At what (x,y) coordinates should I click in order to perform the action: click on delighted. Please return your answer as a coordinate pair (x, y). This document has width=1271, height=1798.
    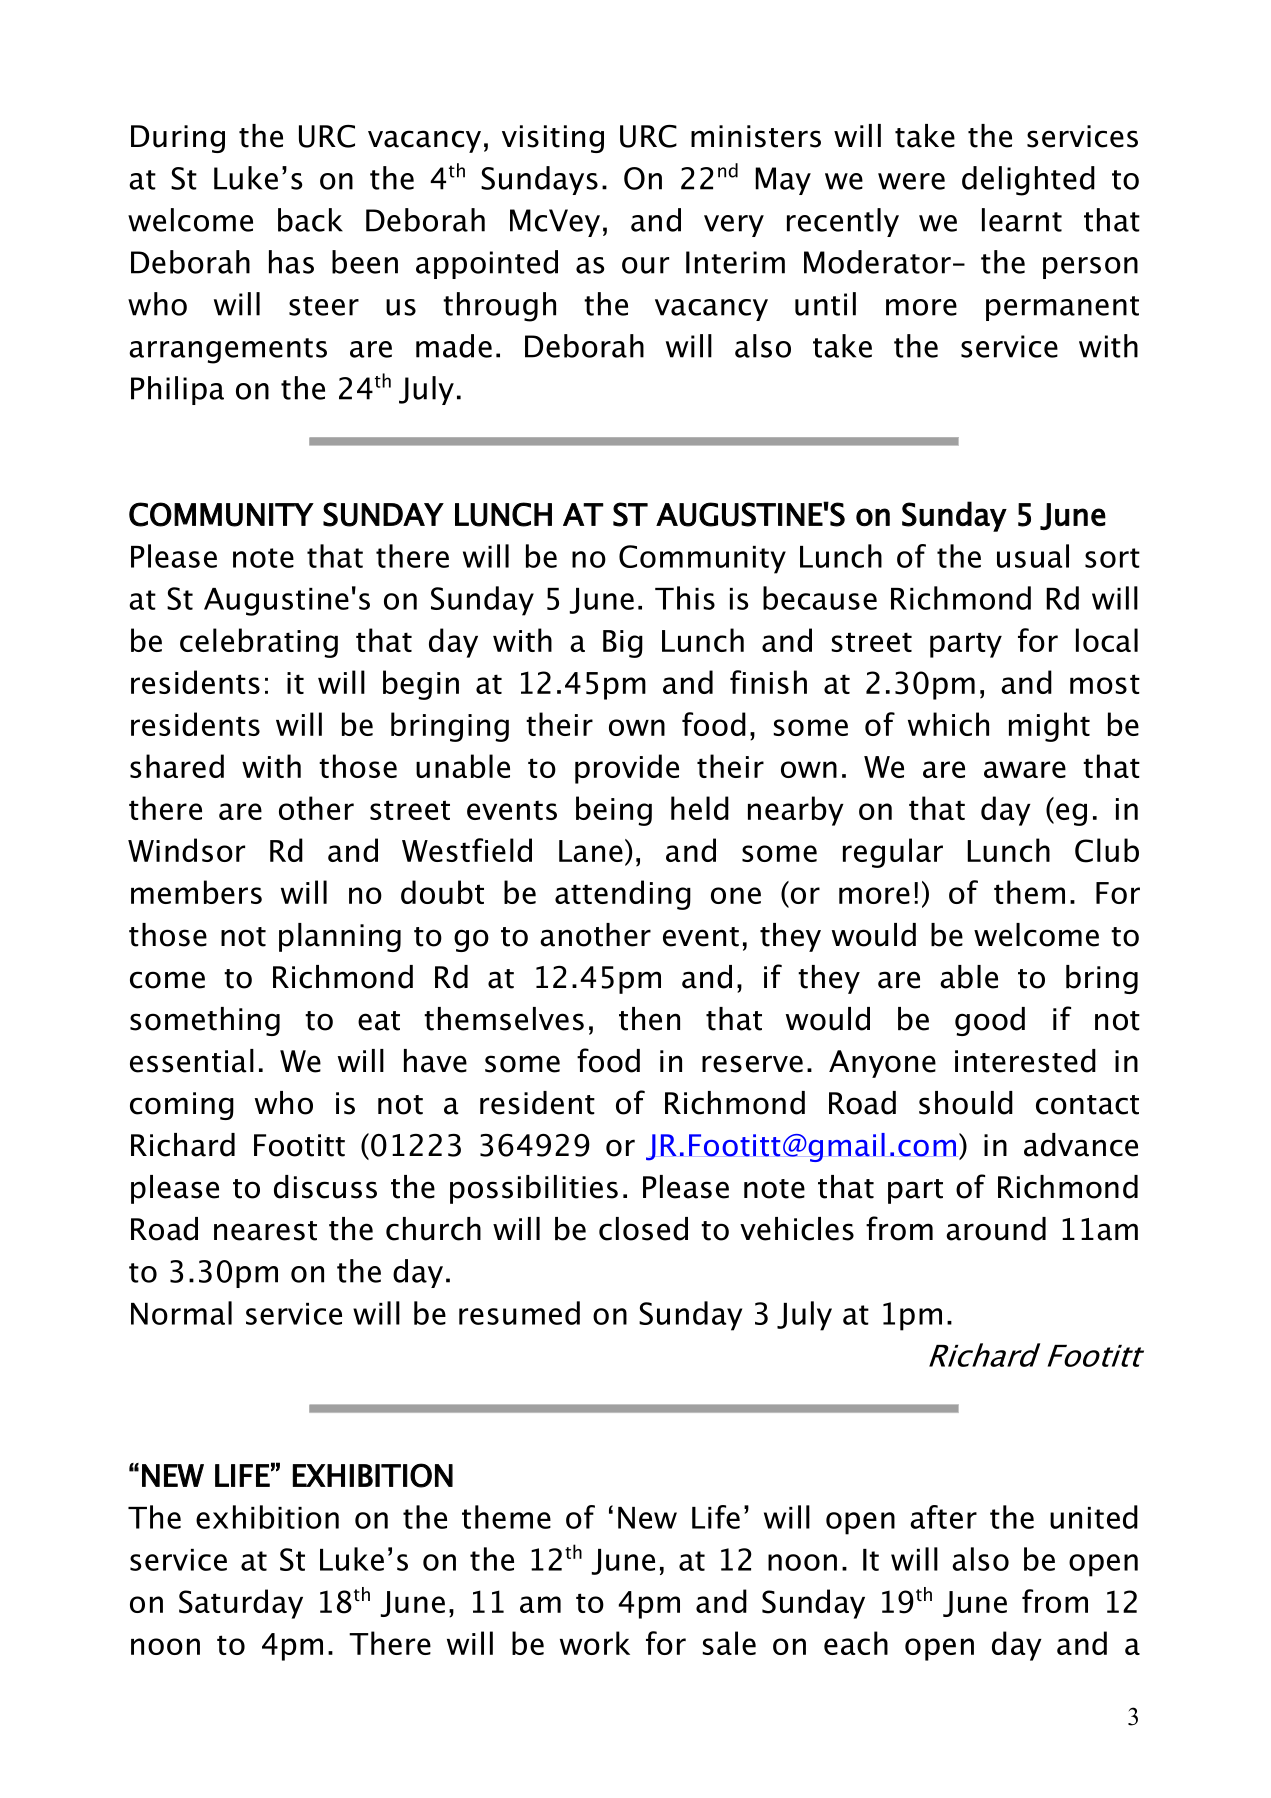
    Looking at the image, I should click on (1028, 181).
